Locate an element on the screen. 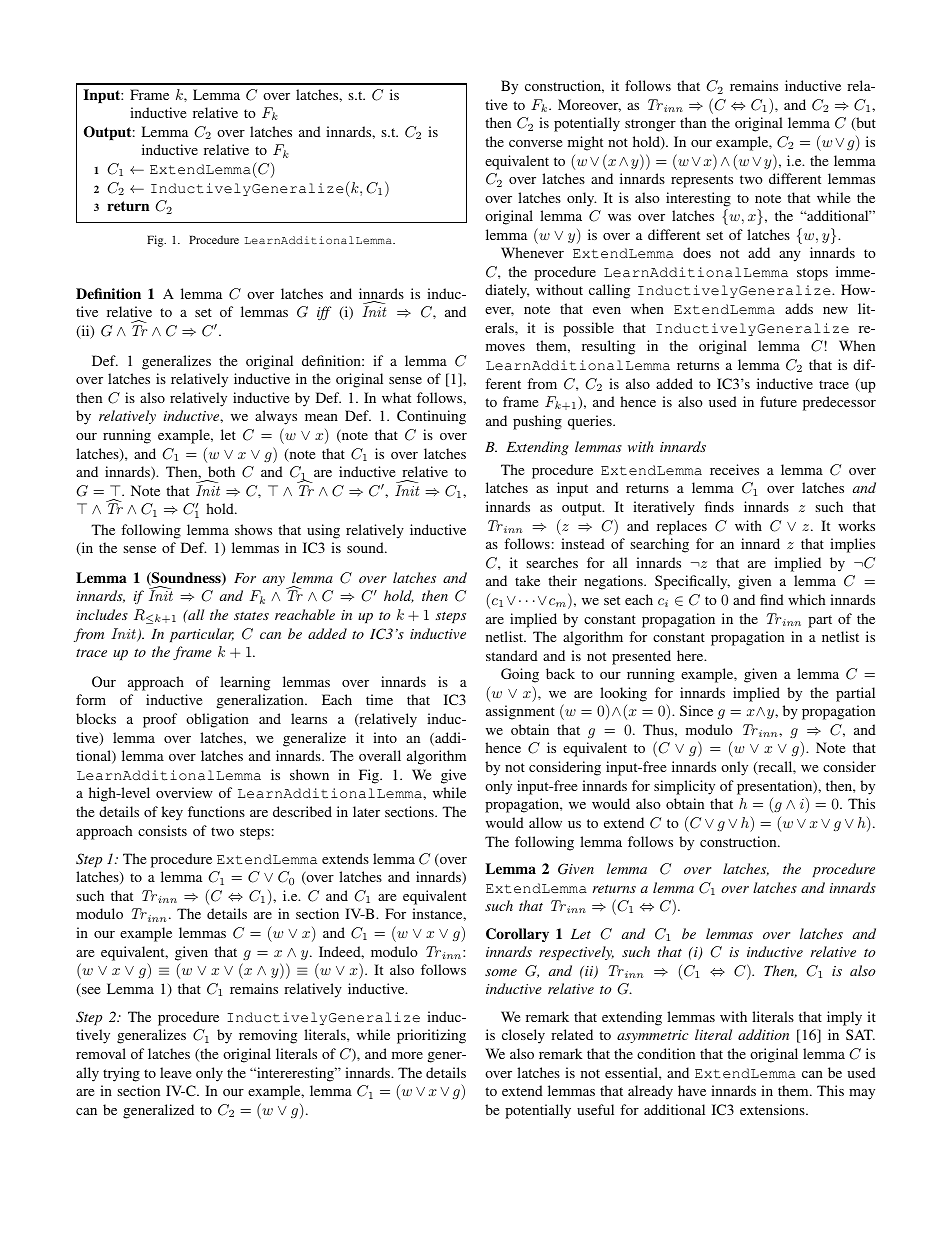  receives is located at coordinates (734, 469).
